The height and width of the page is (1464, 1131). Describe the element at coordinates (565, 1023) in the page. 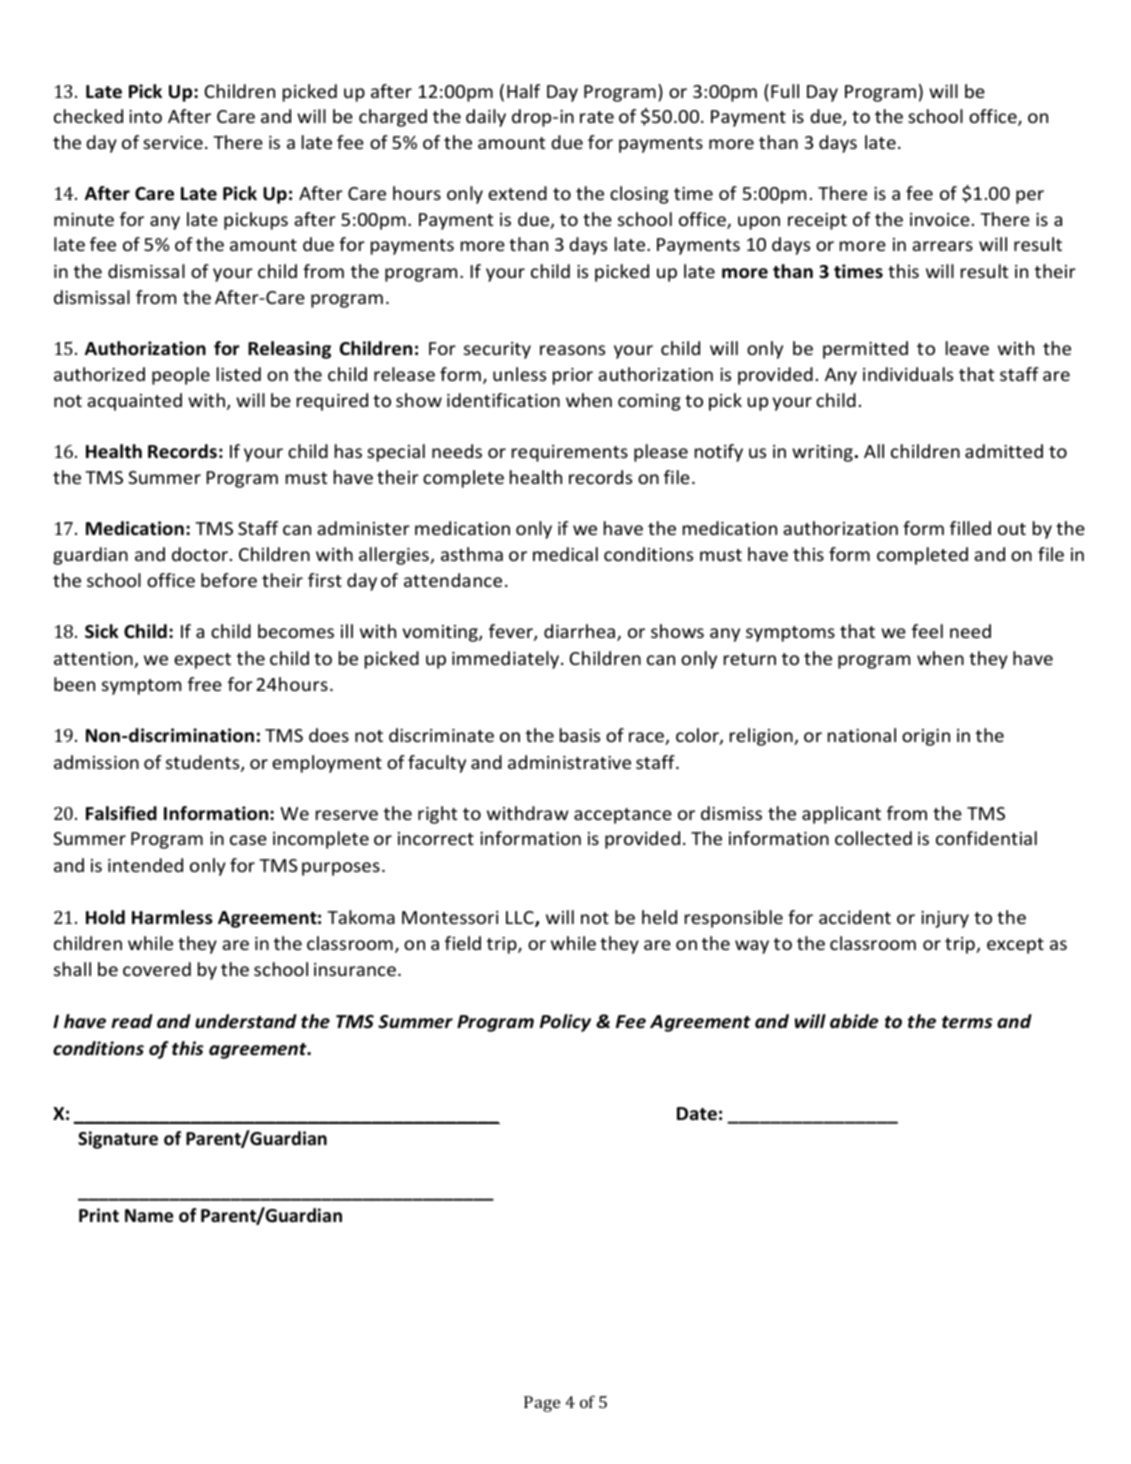

I see `Policy` at that location.
